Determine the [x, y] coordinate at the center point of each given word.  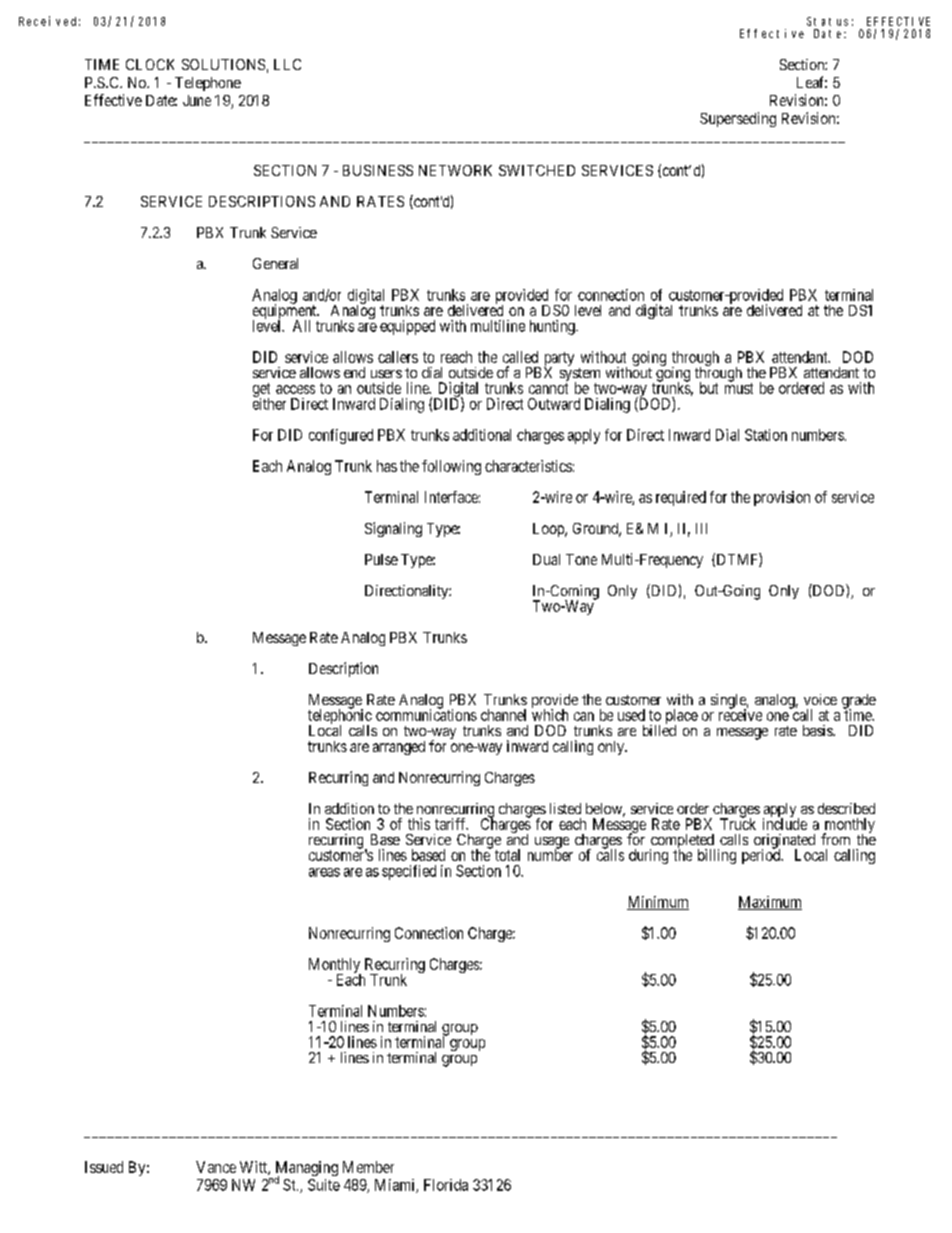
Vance [216, 1167]
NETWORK [455, 170]
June [197, 100]
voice [820, 699]
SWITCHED [537, 170]
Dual [546, 559]
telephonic [340, 717]
